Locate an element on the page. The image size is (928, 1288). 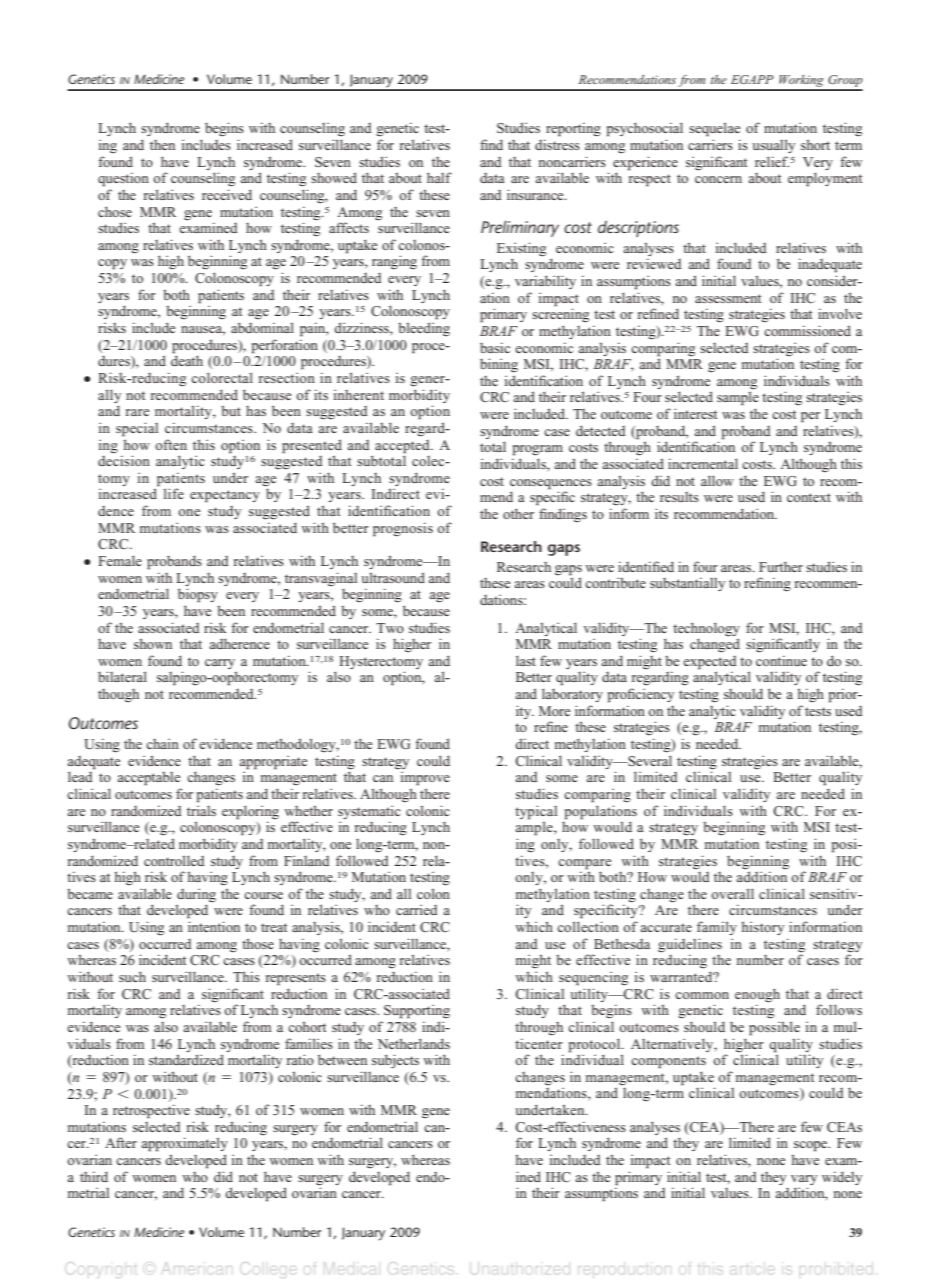
overall is located at coordinates (732, 893).
